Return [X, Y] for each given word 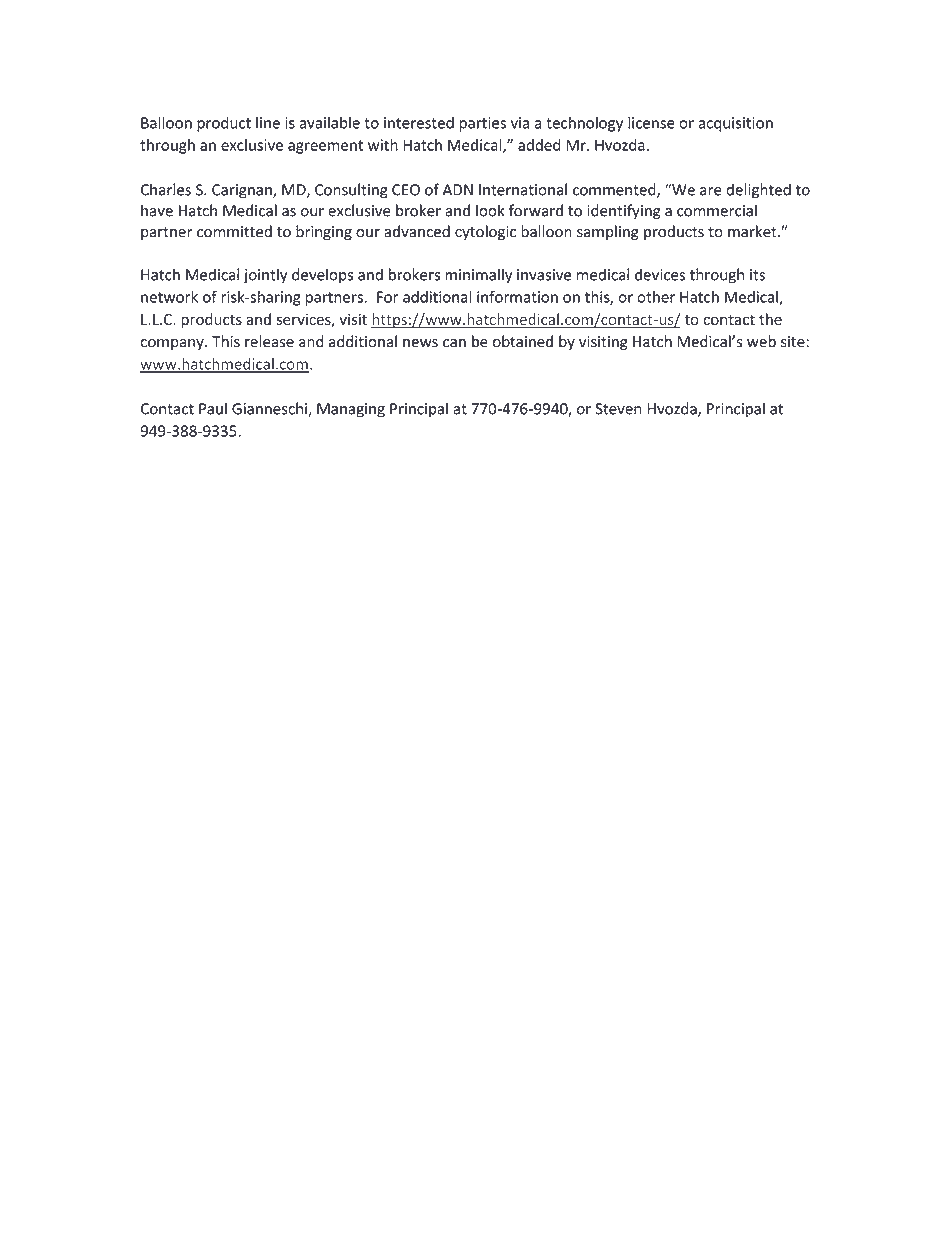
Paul [213, 408]
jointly [266, 276]
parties [482, 124]
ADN [458, 190]
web [761, 341]
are [711, 191]
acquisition [736, 124]
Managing [351, 410]
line [268, 122]
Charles [166, 189]
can [454, 343]
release [269, 341]
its [757, 275]
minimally [478, 276]
